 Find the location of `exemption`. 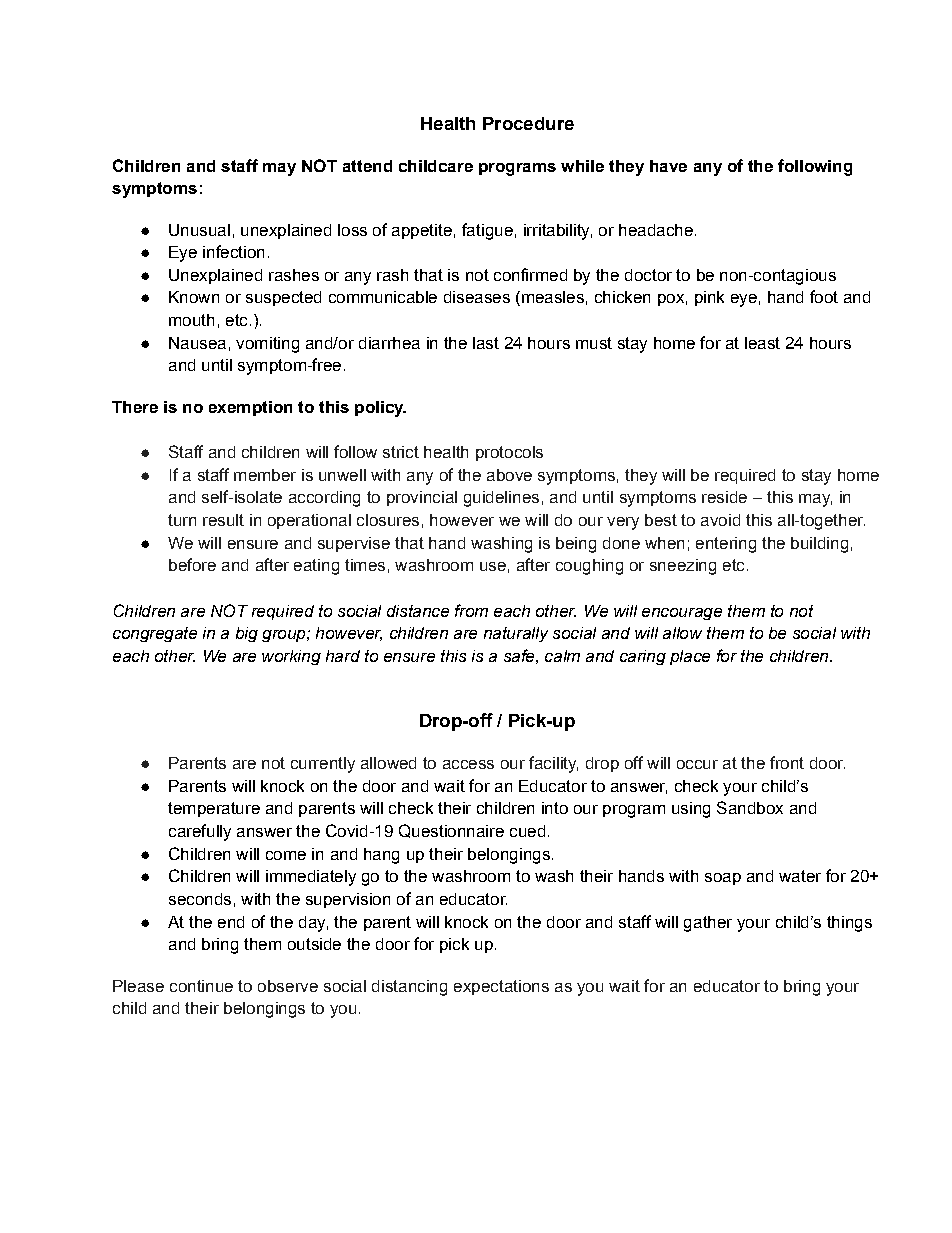

exemption is located at coordinates (250, 408).
